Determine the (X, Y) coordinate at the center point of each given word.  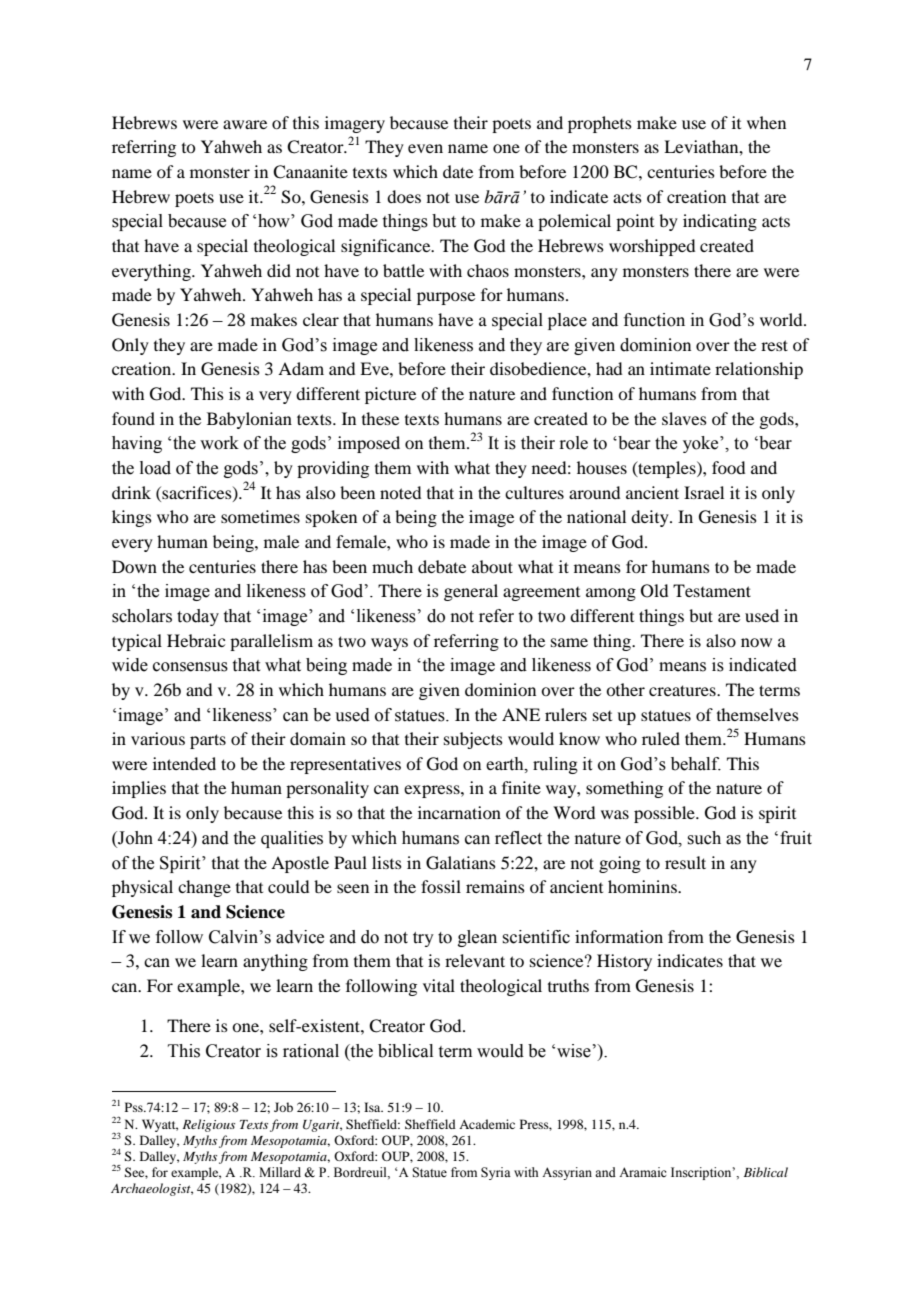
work (219, 443)
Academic (487, 1124)
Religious (208, 1125)
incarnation (459, 812)
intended (184, 763)
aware (245, 124)
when (766, 122)
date (458, 171)
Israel (704, 492)
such (704, 838)
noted (400, 492)
